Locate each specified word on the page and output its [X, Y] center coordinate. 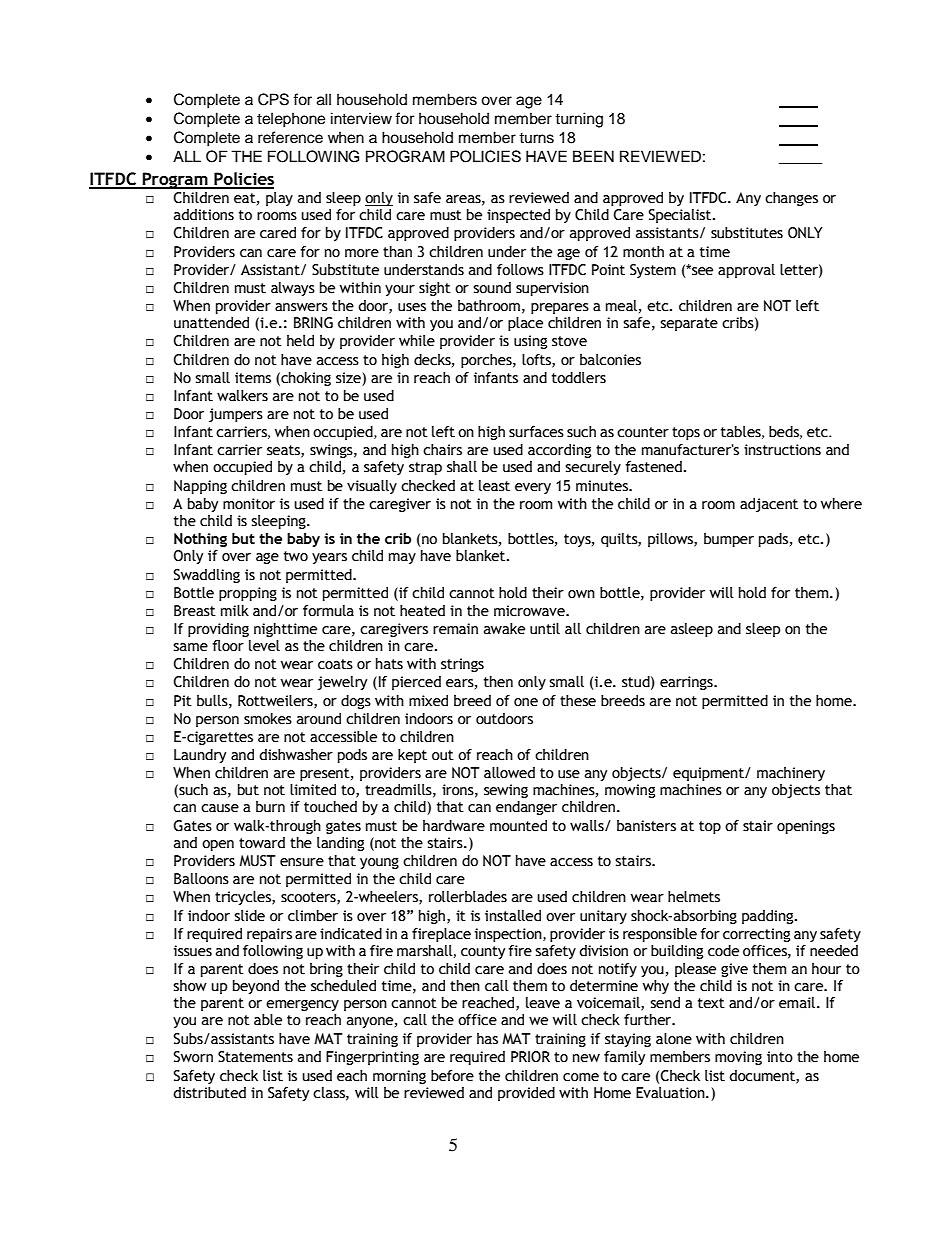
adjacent [769, 505]
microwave [530, 611]
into [780, 1057]
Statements [255, 1057]
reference [290, 137]
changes [791, 199]
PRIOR [530, 1057]
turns [536, 138]
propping [248, 594]
